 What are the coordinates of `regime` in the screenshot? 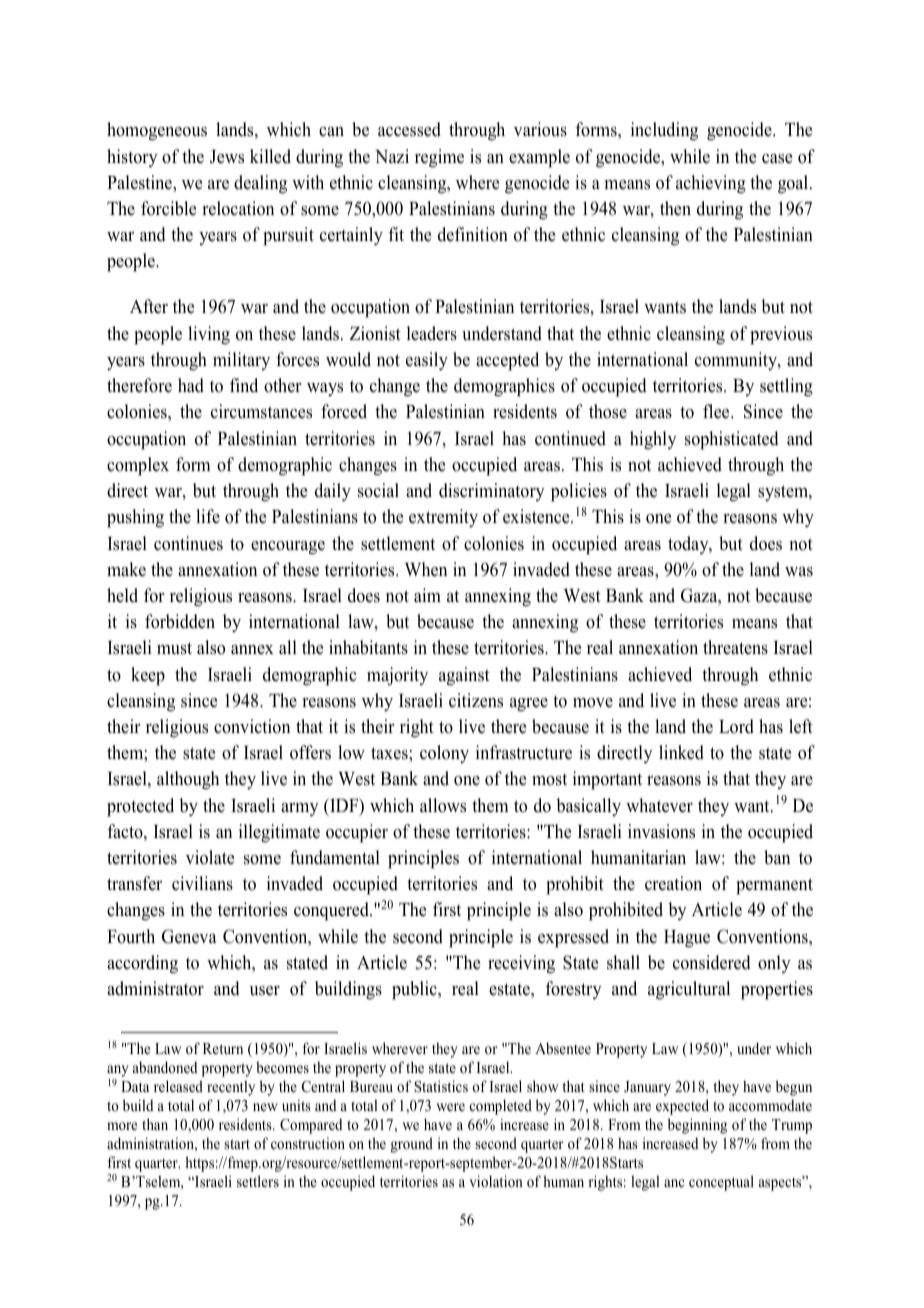 It's located at (439, 158).
